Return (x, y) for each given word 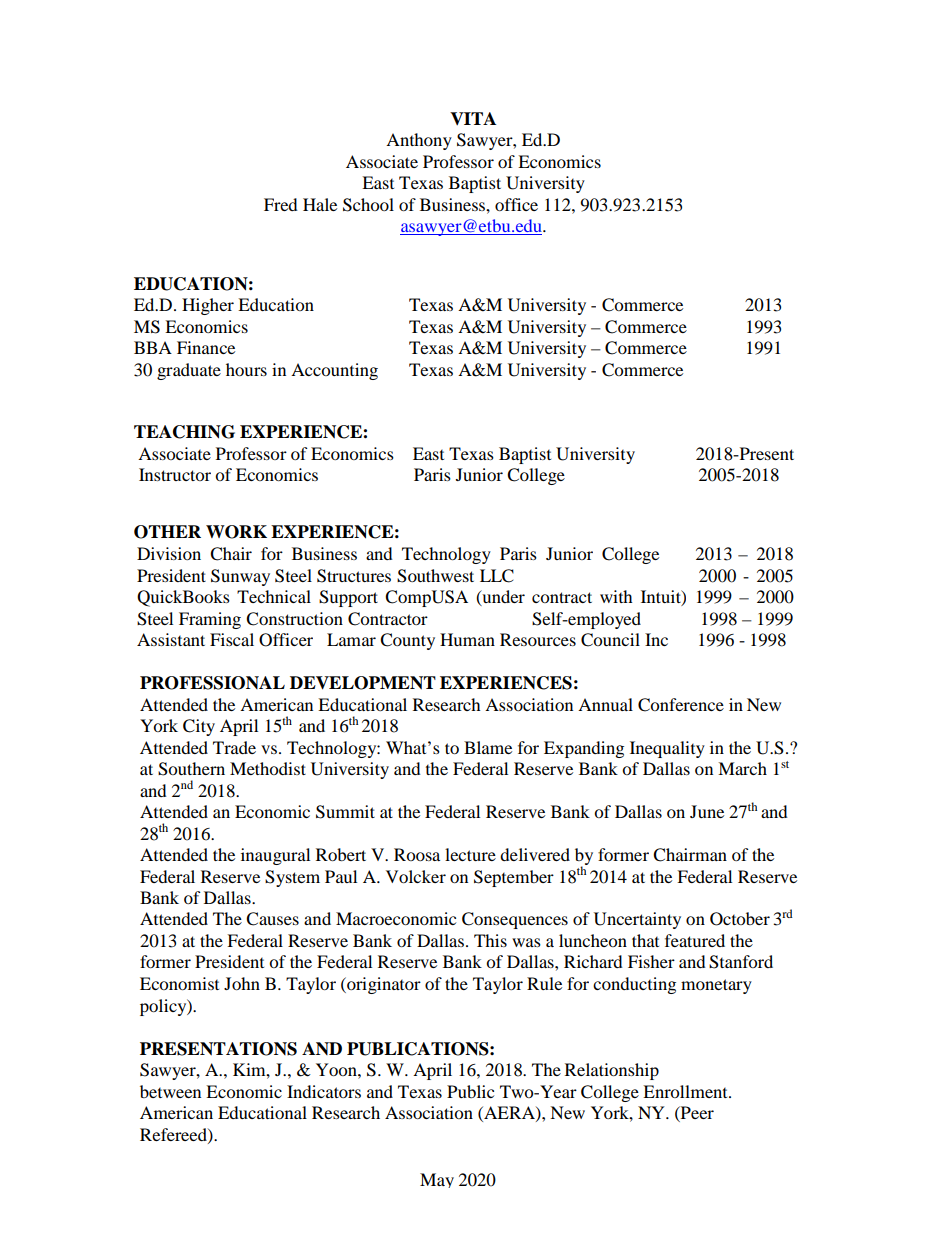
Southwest (435, 576)
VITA (473, 118)
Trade (234, 747)
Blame (488, 747)
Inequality (667, 749)
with (616, 596)
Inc (656, 639)
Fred (281, 204)
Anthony (419, 141)
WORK (236, 532)
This (490, 940)
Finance (206, 347)
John (242, 983)
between (170, 1091)
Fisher (651, 961)
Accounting (334, 371)
